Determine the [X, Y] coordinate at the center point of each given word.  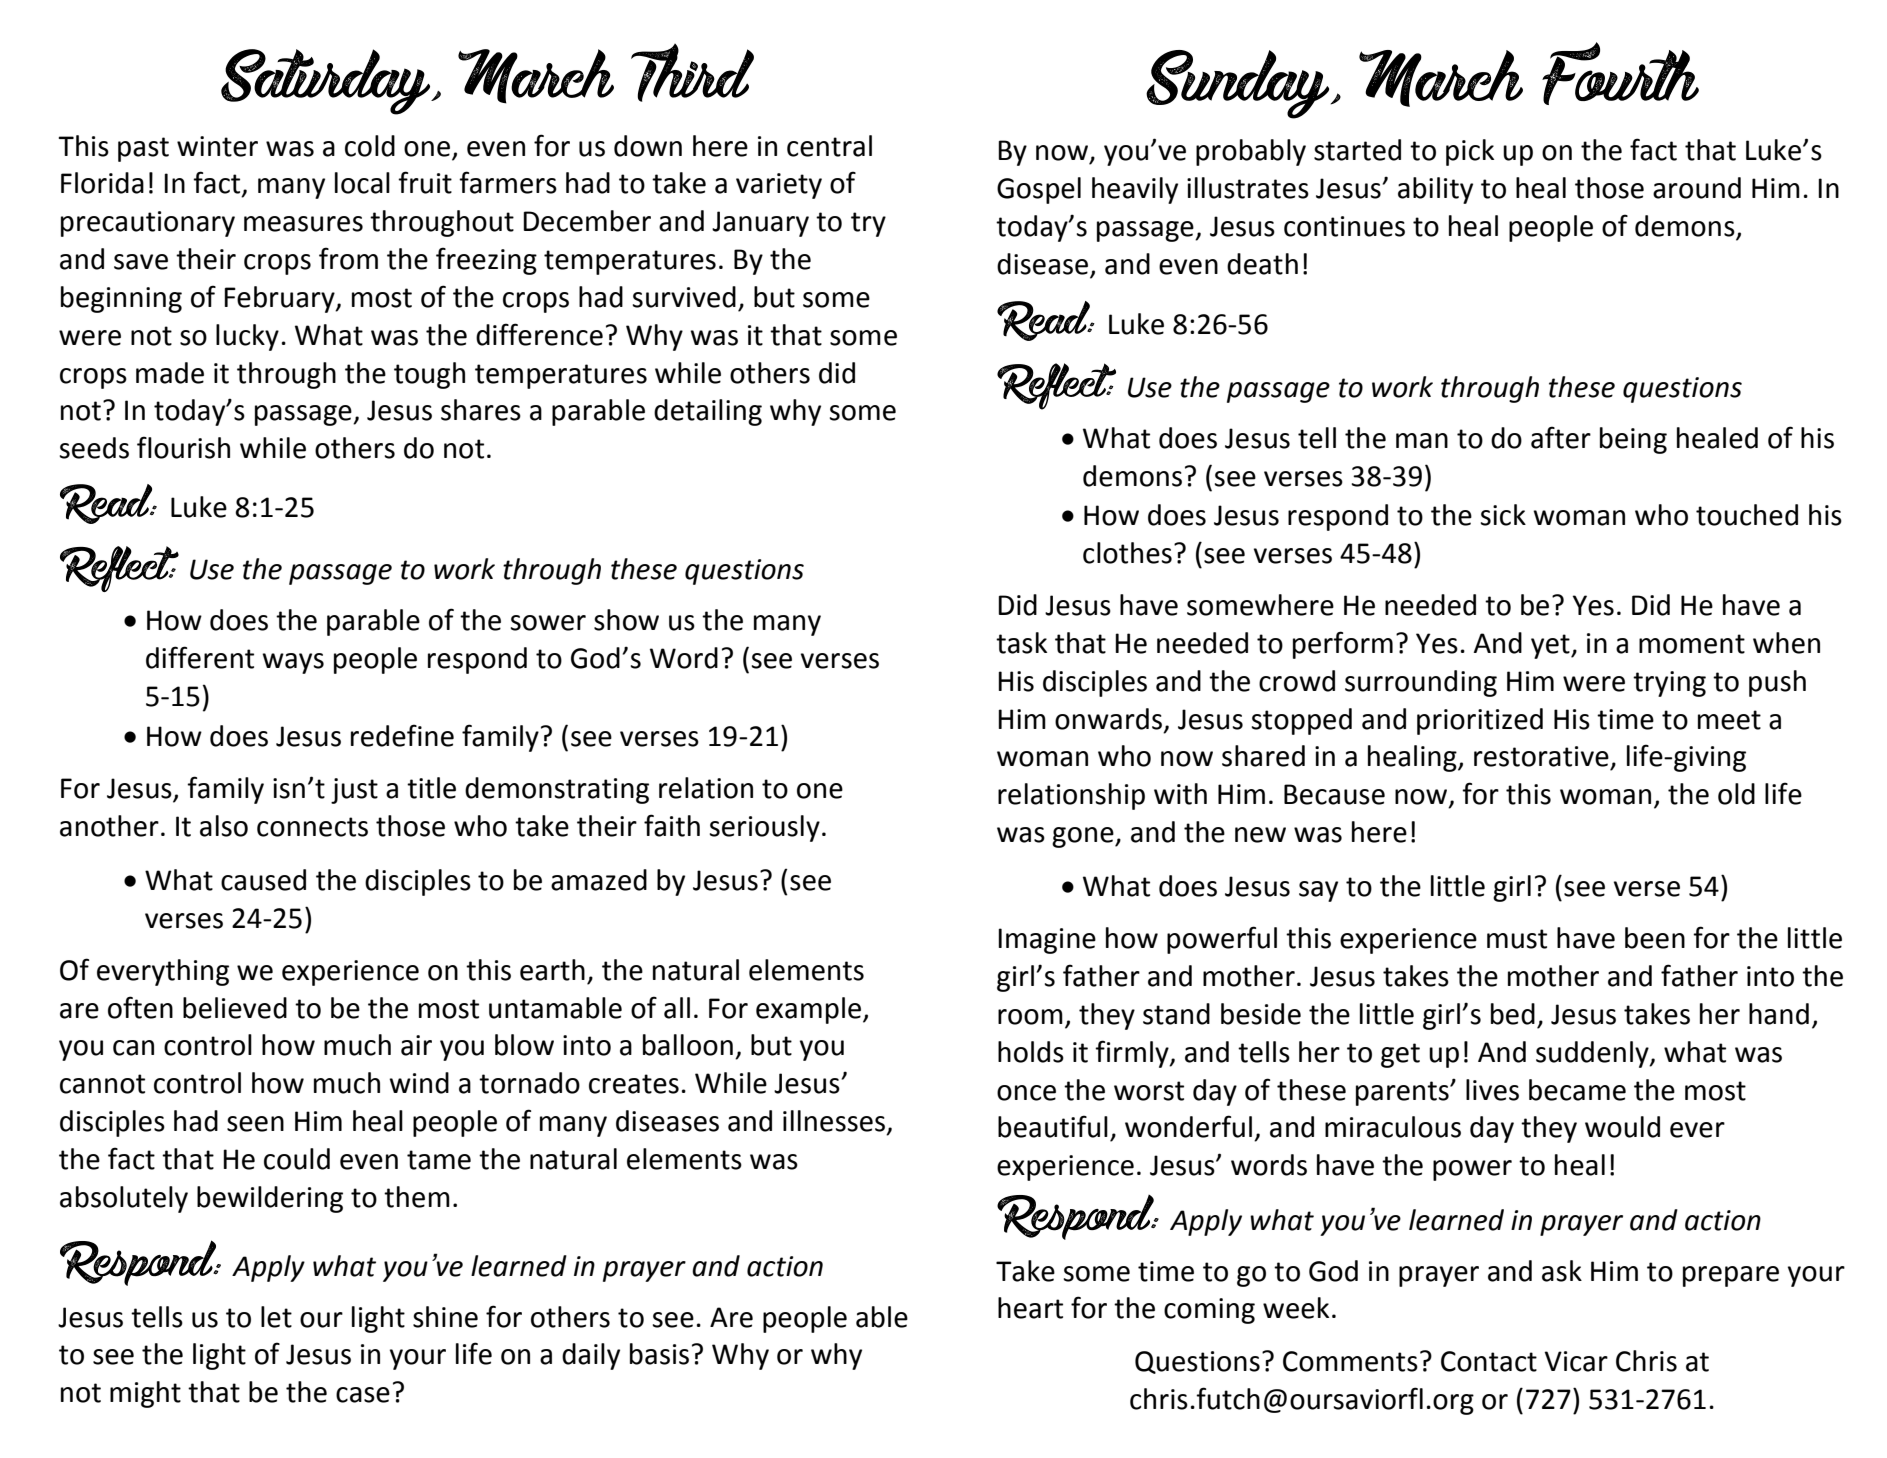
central [829, 146]
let [276, 1317]
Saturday [327, 82]
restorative [1541, 756]
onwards [1108, 719]
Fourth [1620, 73]
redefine [402, 735]
